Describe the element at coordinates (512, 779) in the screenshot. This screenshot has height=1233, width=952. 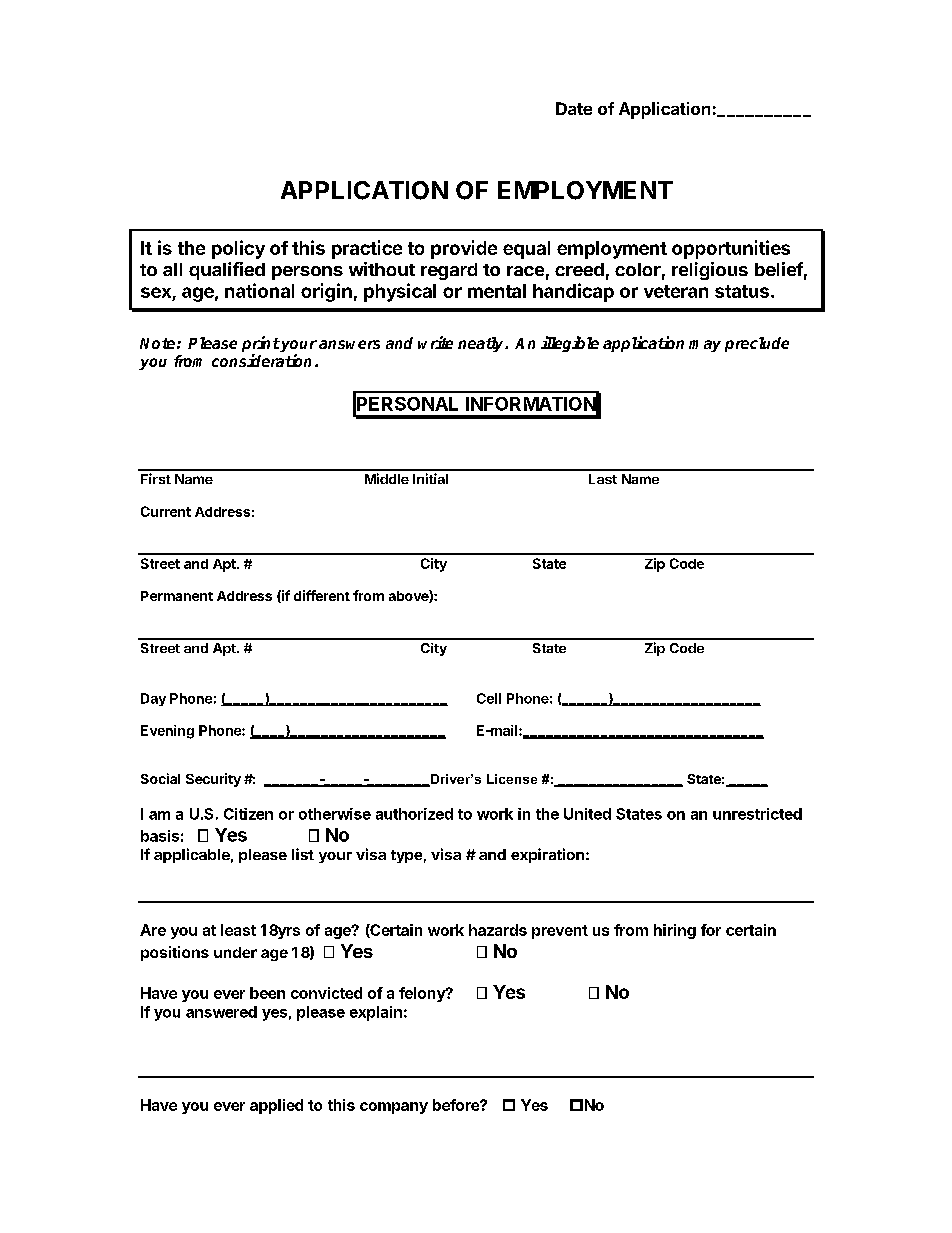
I see `License` at that location.
